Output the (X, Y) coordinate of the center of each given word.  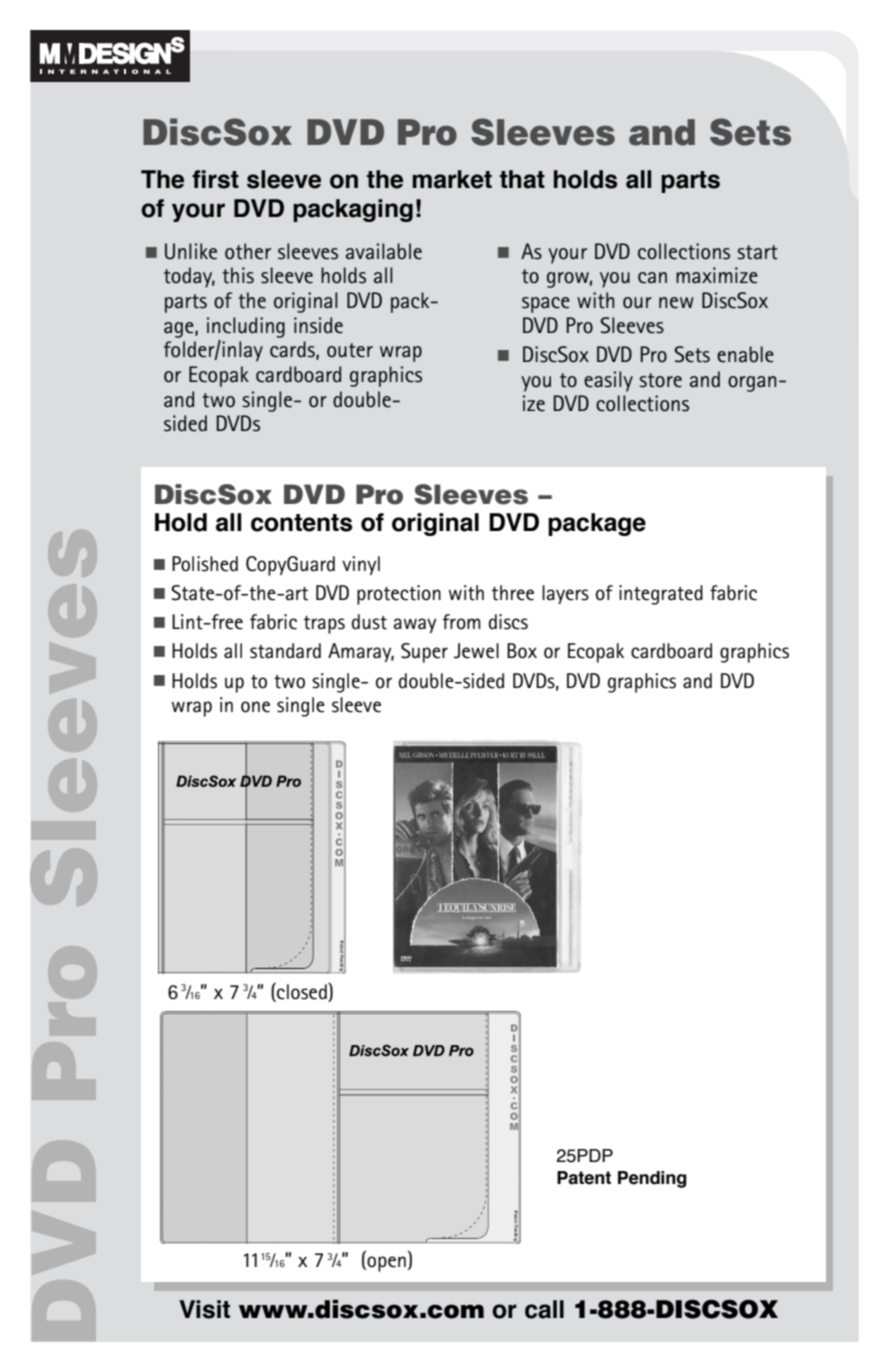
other (248, 251)
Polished (205, 564)
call (544, 1309)
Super (424, 653)
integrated (661, 595)
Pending (652, 1179)
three (513, 593)
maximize (717, 275)
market (452, 179)
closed (302, 992)
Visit (204, 1309)
